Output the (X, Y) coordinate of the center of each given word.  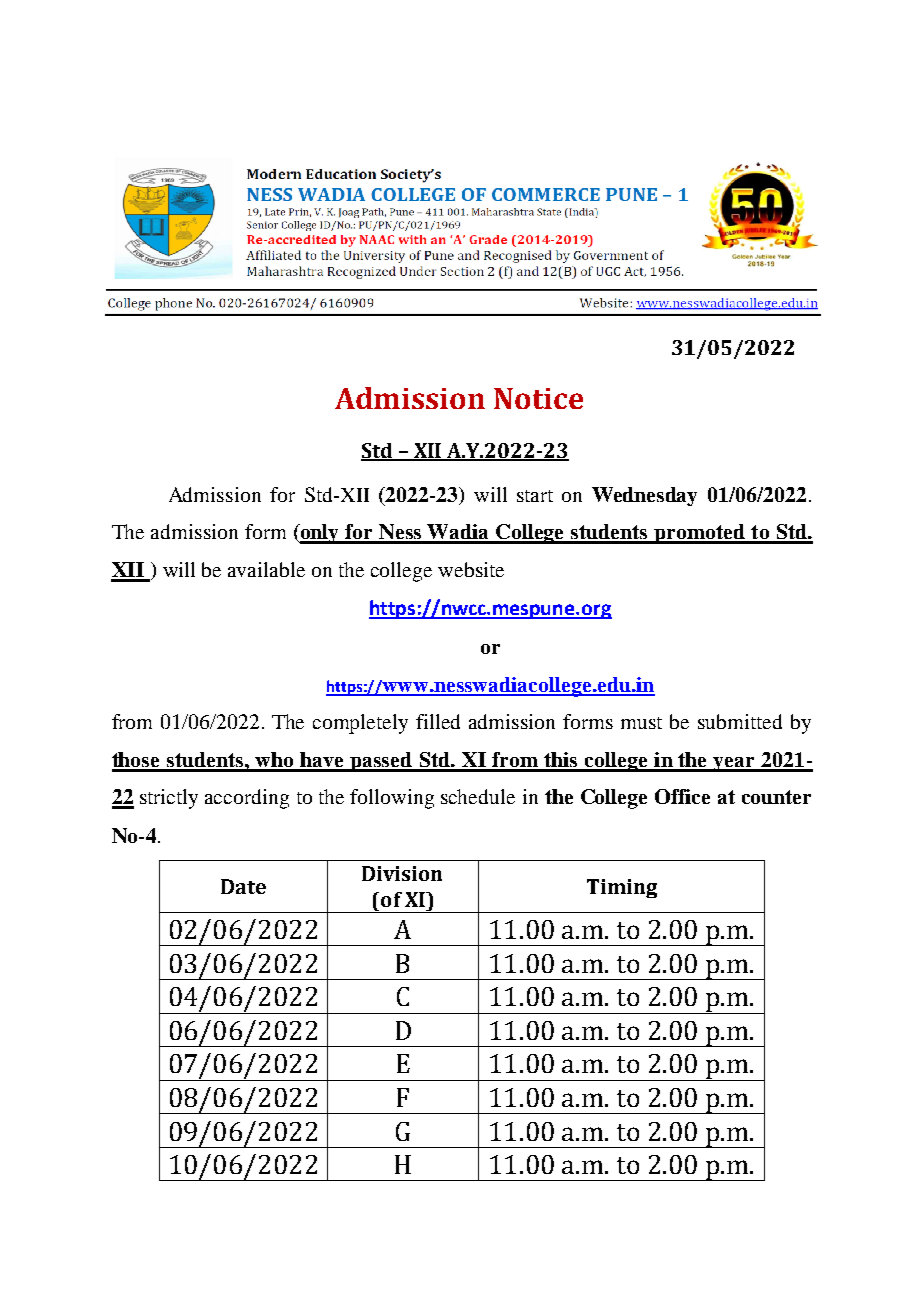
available (266, 569)
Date (243, 886)
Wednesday (644, 496)
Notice (538, 398)
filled (438, 721)
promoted (699, 534)
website (471, 569)
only (320, 534)
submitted (740, 721)
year (735, 764)
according (247, 799)
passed (381, 762)
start (535, 496)
